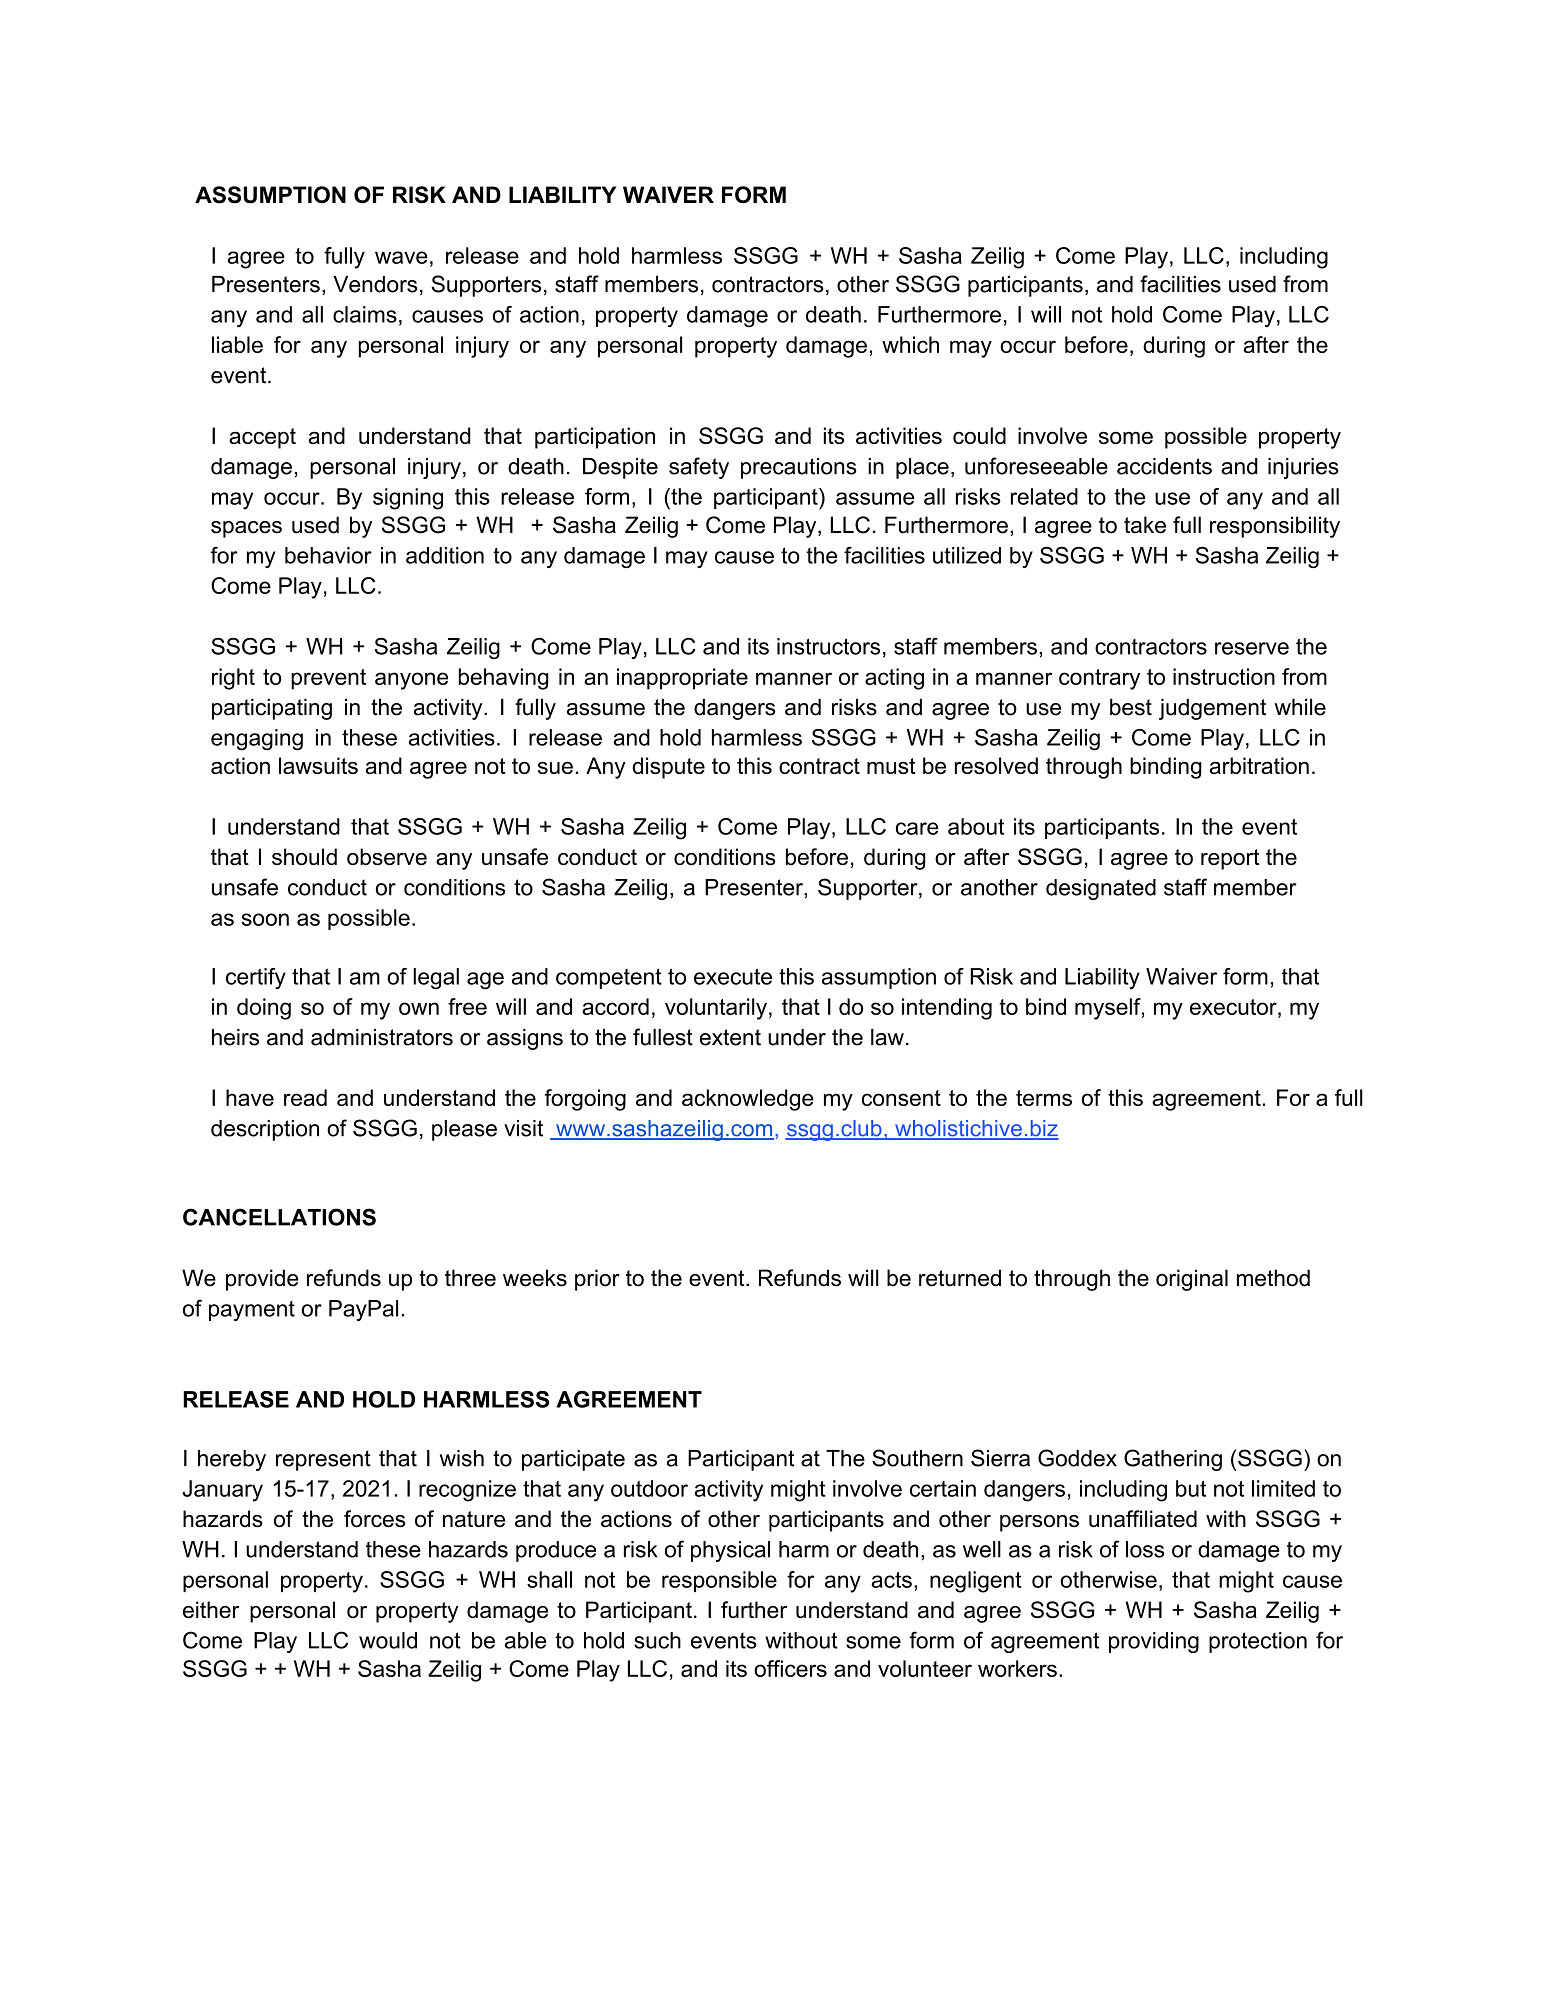 The height and width of the screenshot is (2003, 1548). What do you see at coordinates (1252, 648) in the screenshot?
I see `reserve` at bounding box center [1252, 648].
